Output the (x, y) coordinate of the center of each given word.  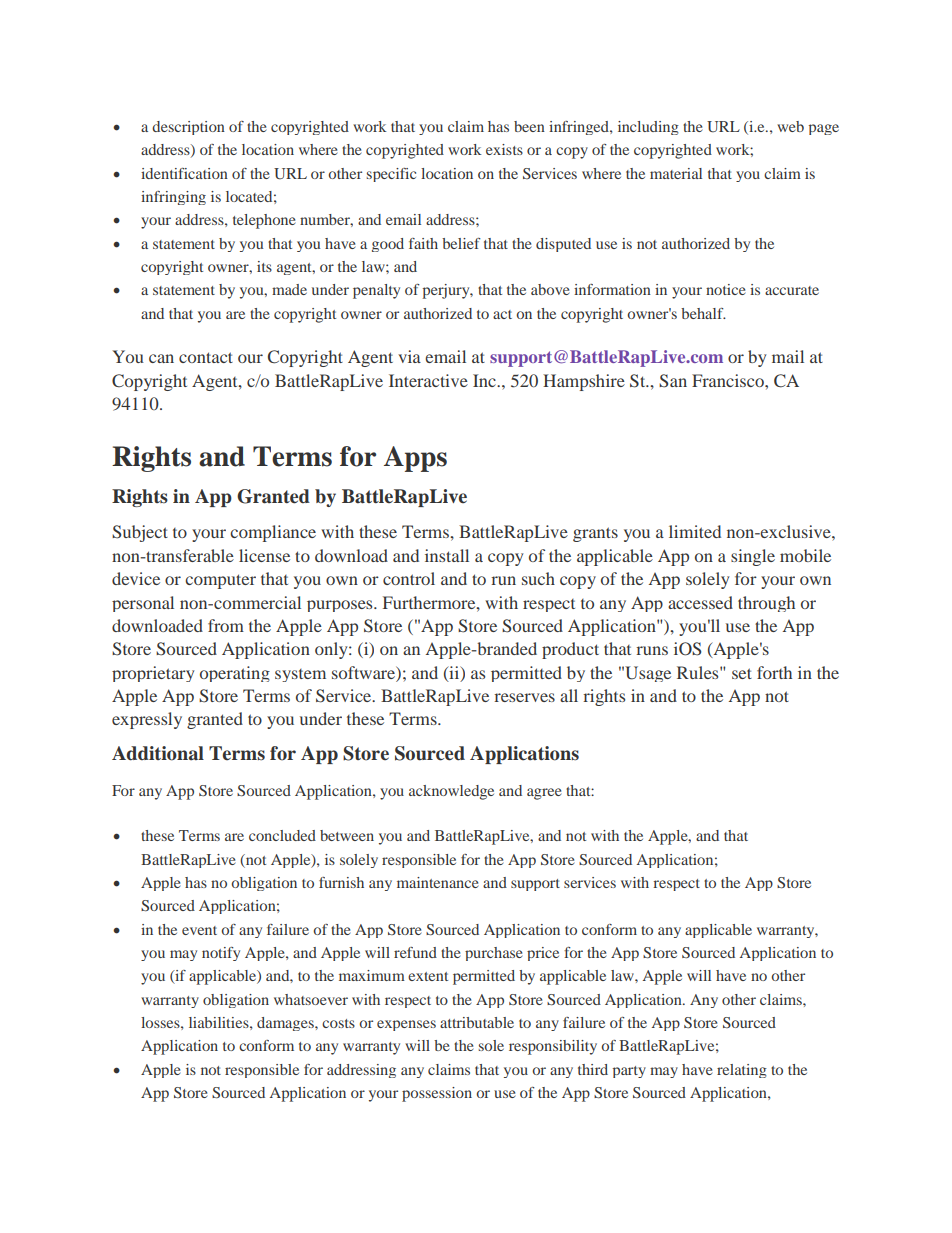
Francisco (729, 380)
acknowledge (451, 792)
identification (184, 173)
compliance (273, 533)
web (790, 126)
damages (286, 1024)
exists (504, 149)
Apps (415, 459)
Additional (158, 753)
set (742, 673)
